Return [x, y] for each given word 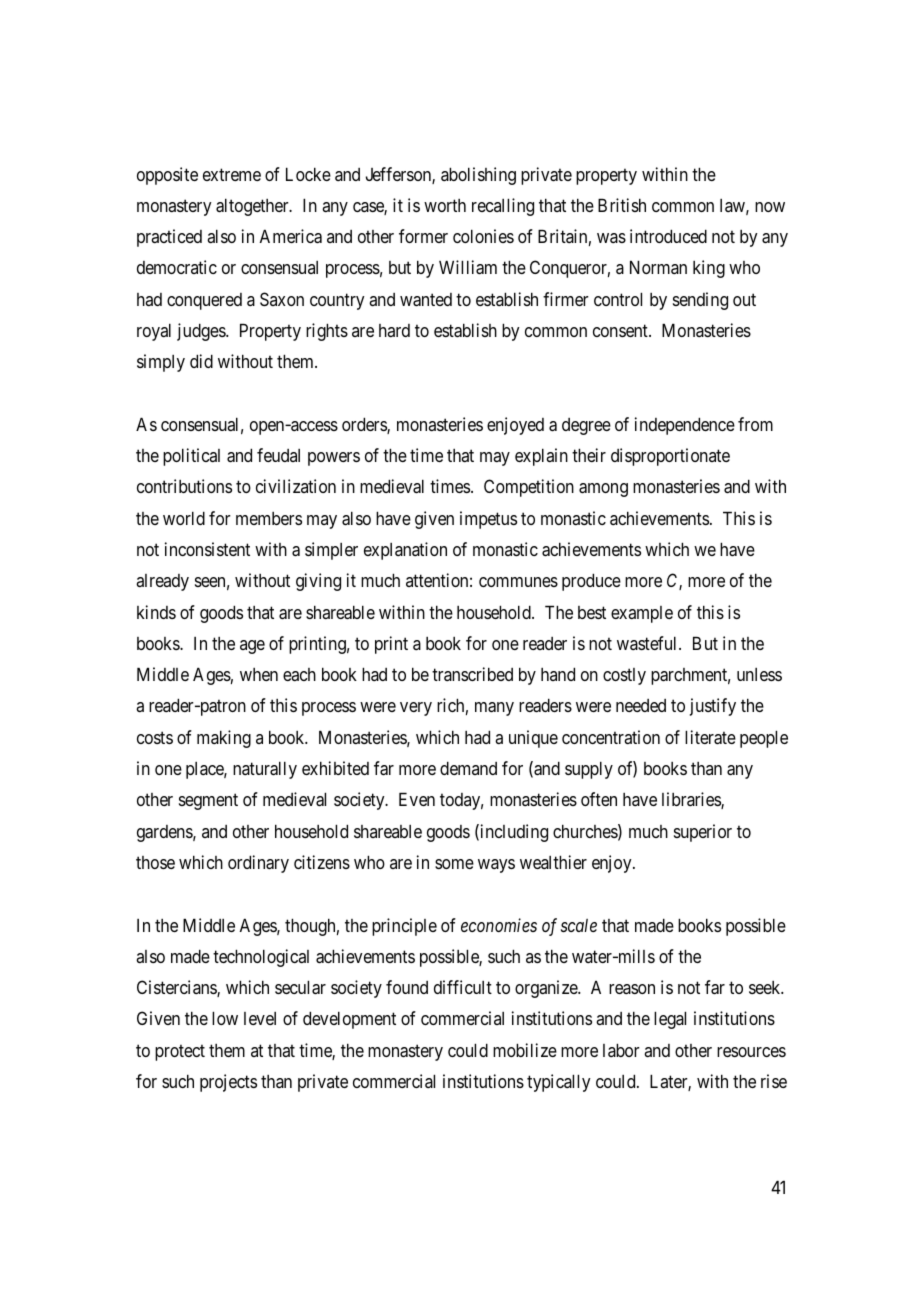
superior [703, 833]
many [494, 709]
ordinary [258, 864]
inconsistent [207, 549]
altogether [253, 207]
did [201, 361]
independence [685, 426]
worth [445, 205]
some [454, 864]
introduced [668, 236]
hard [394, 330]
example [642, 614]
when [259, 674]
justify [713, 707]
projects [228, 1083]
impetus [488, 520]
